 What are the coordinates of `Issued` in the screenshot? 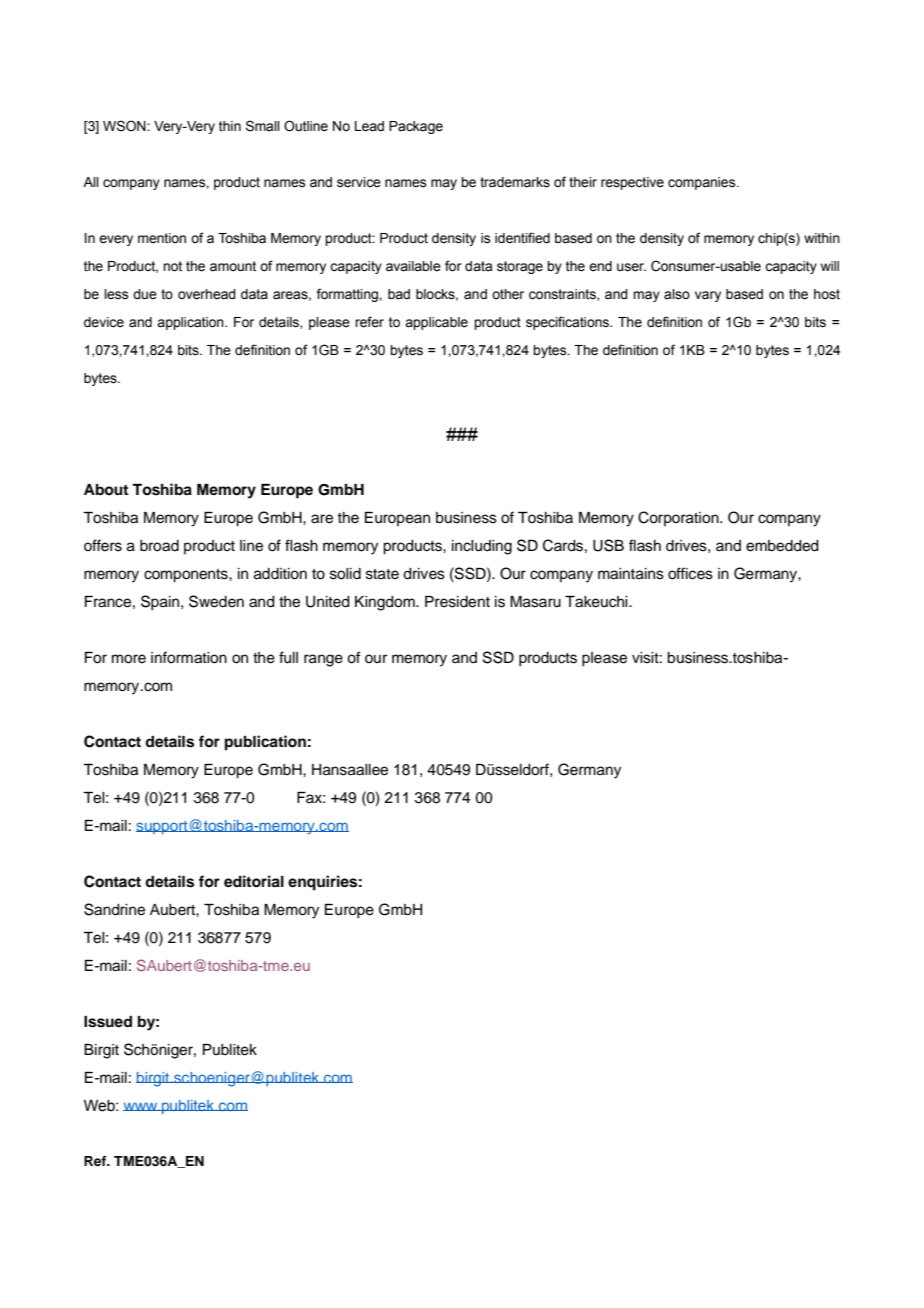 It's located at (108, 1022).
